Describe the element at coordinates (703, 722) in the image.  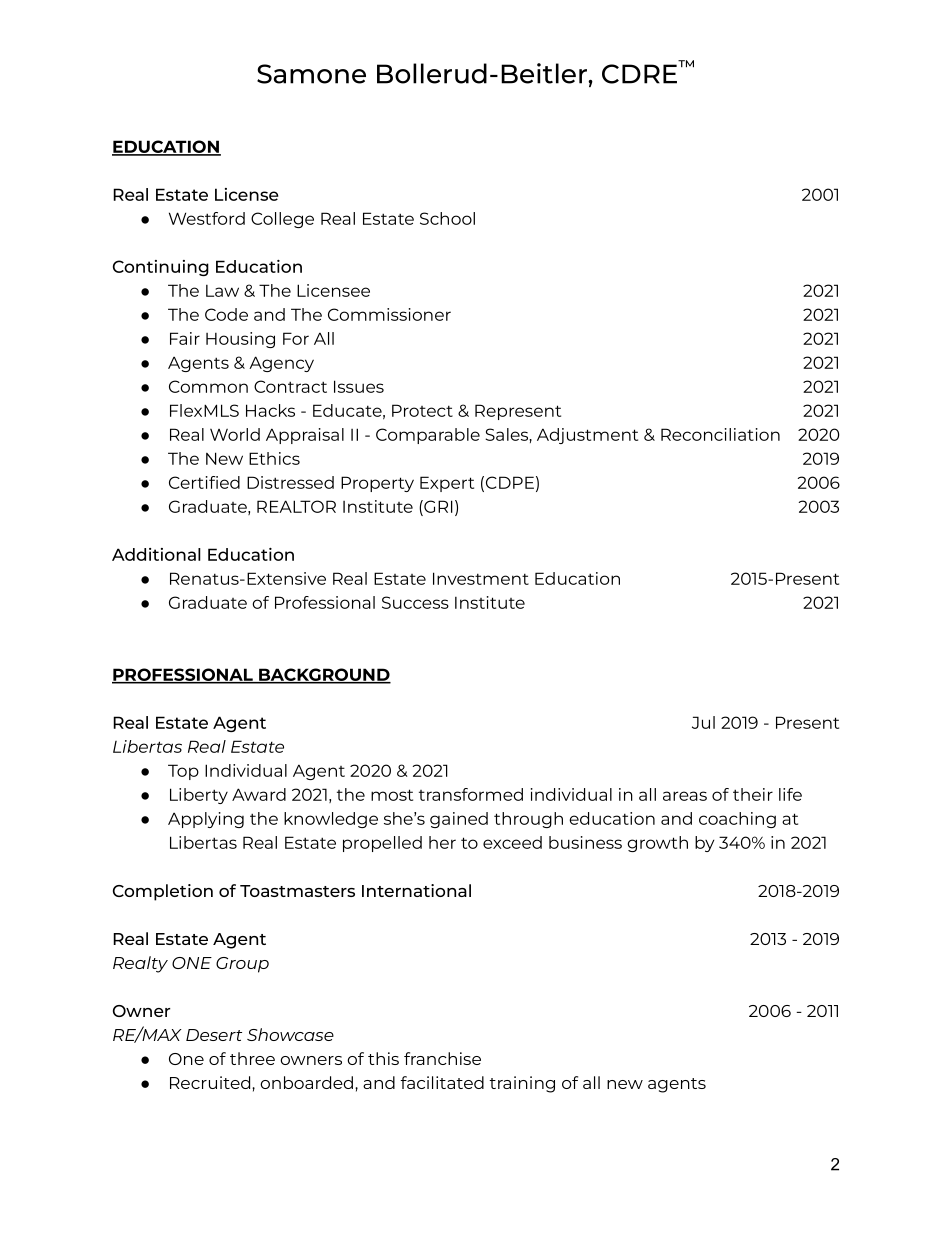
I see `Jul` at that location.
